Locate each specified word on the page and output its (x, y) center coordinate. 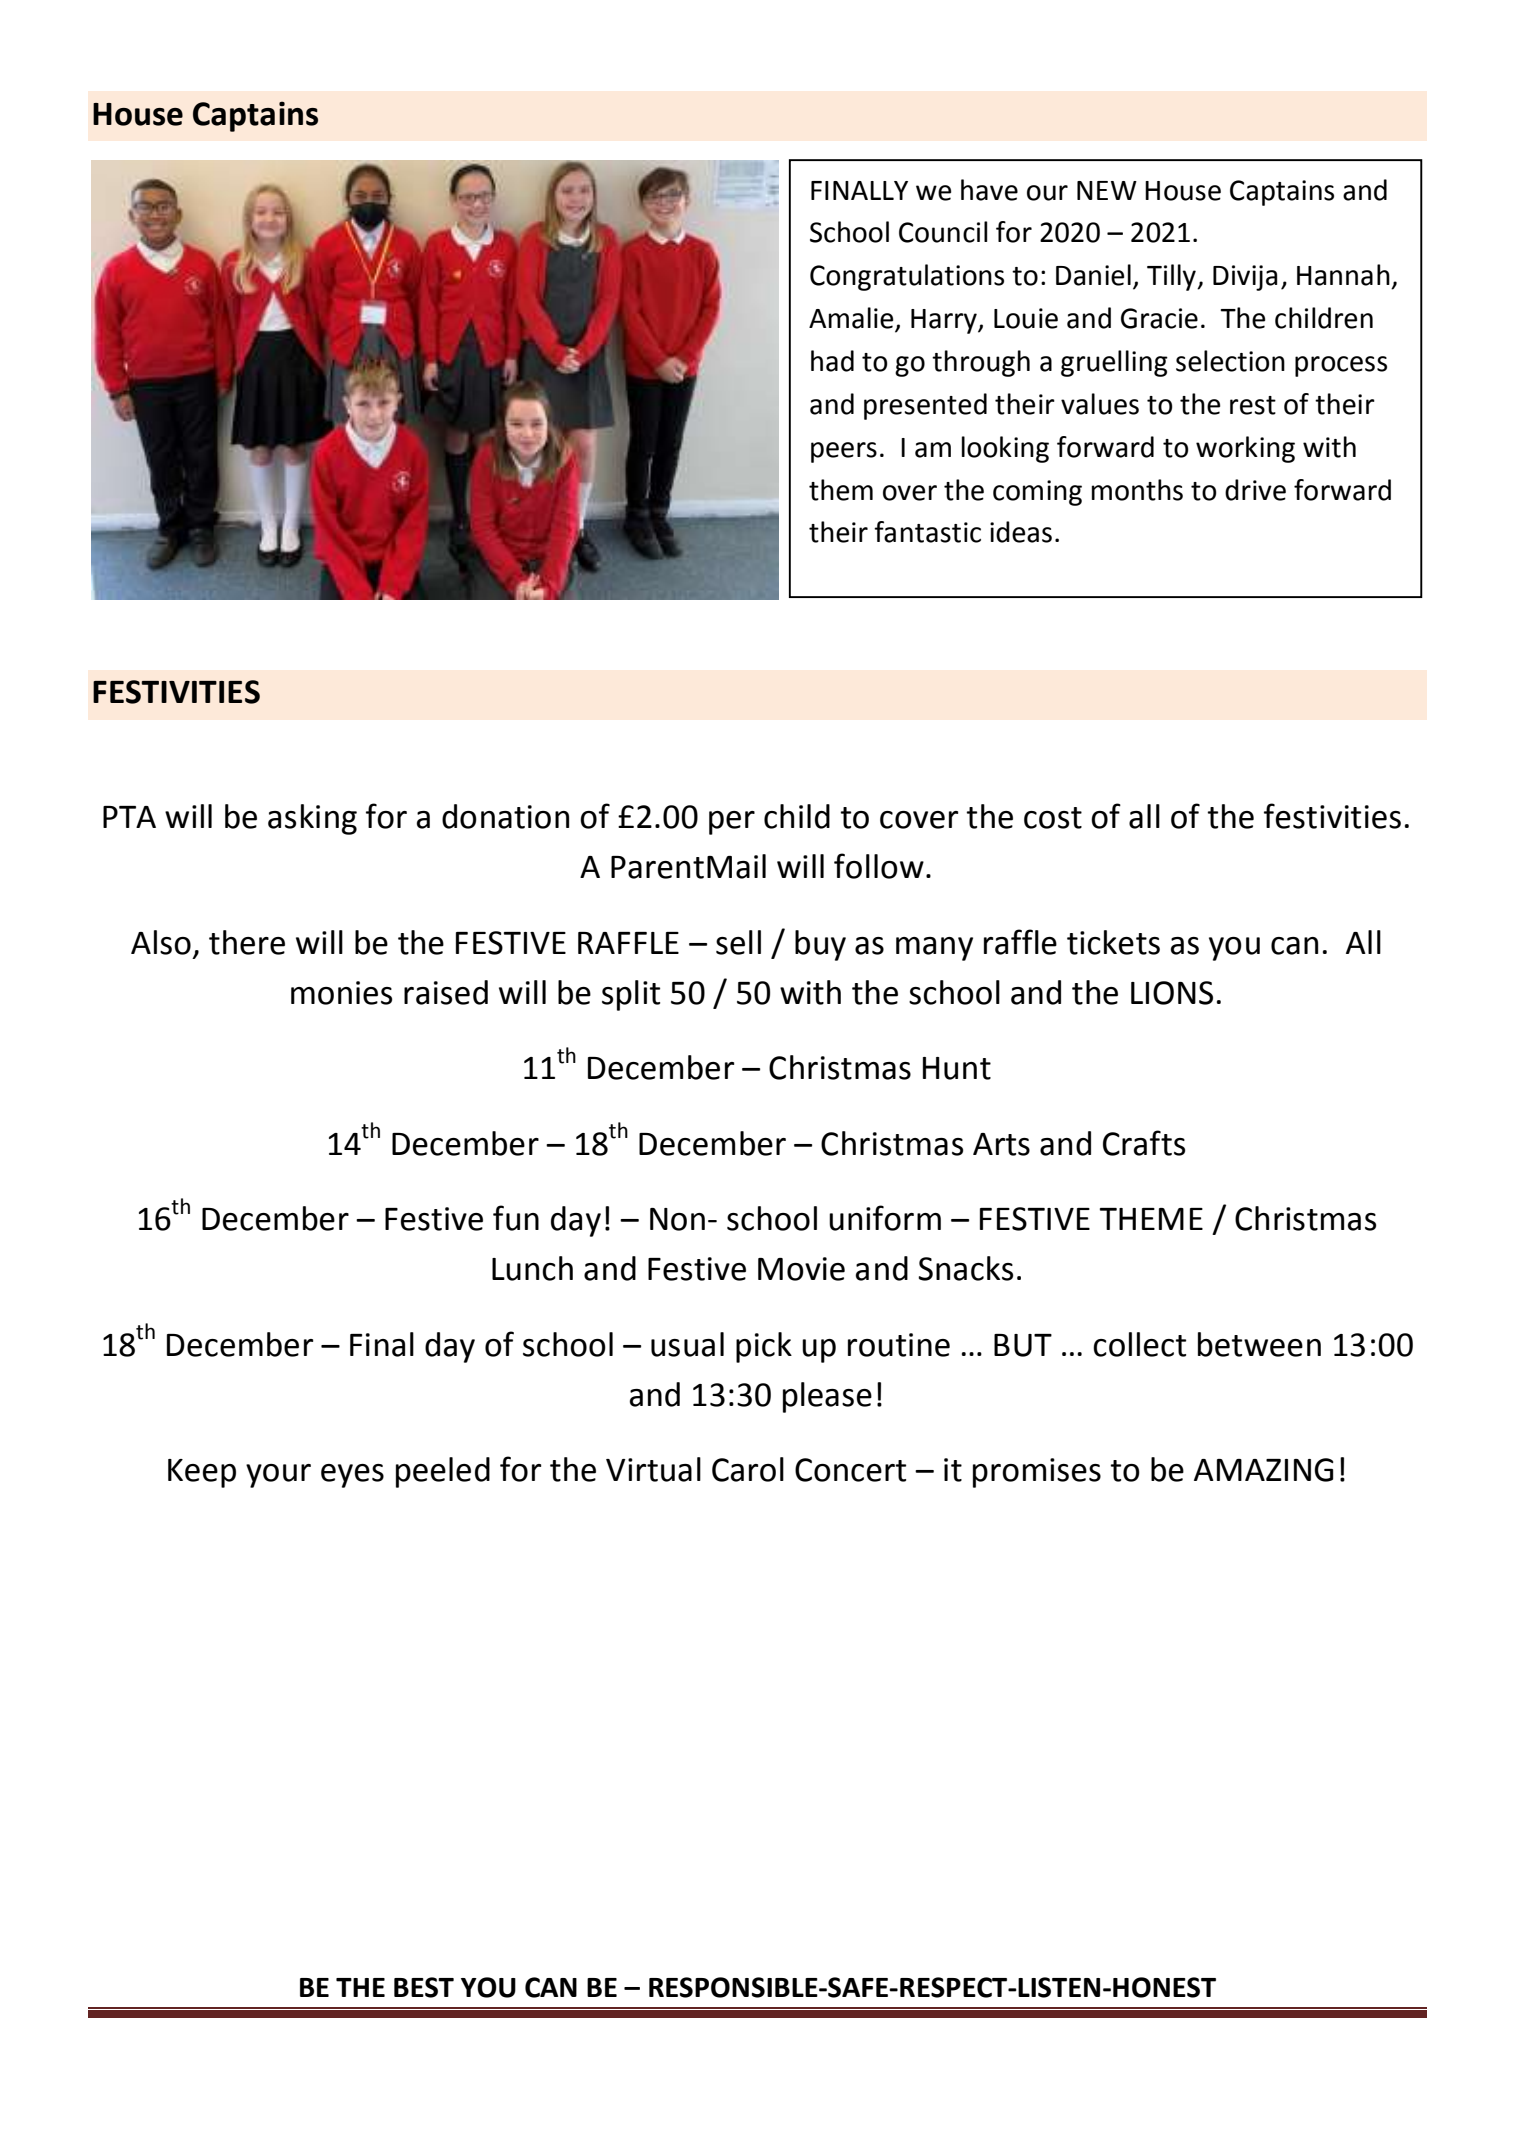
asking (312, 819)
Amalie (852, 319)
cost (1053, 818)
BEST (424, 1987)
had (832, 361)
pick (764, 1347)
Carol (748, 1469)
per (732, 823)
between (1259, 1344)
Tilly (1172, 277)
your (278, 1476)
